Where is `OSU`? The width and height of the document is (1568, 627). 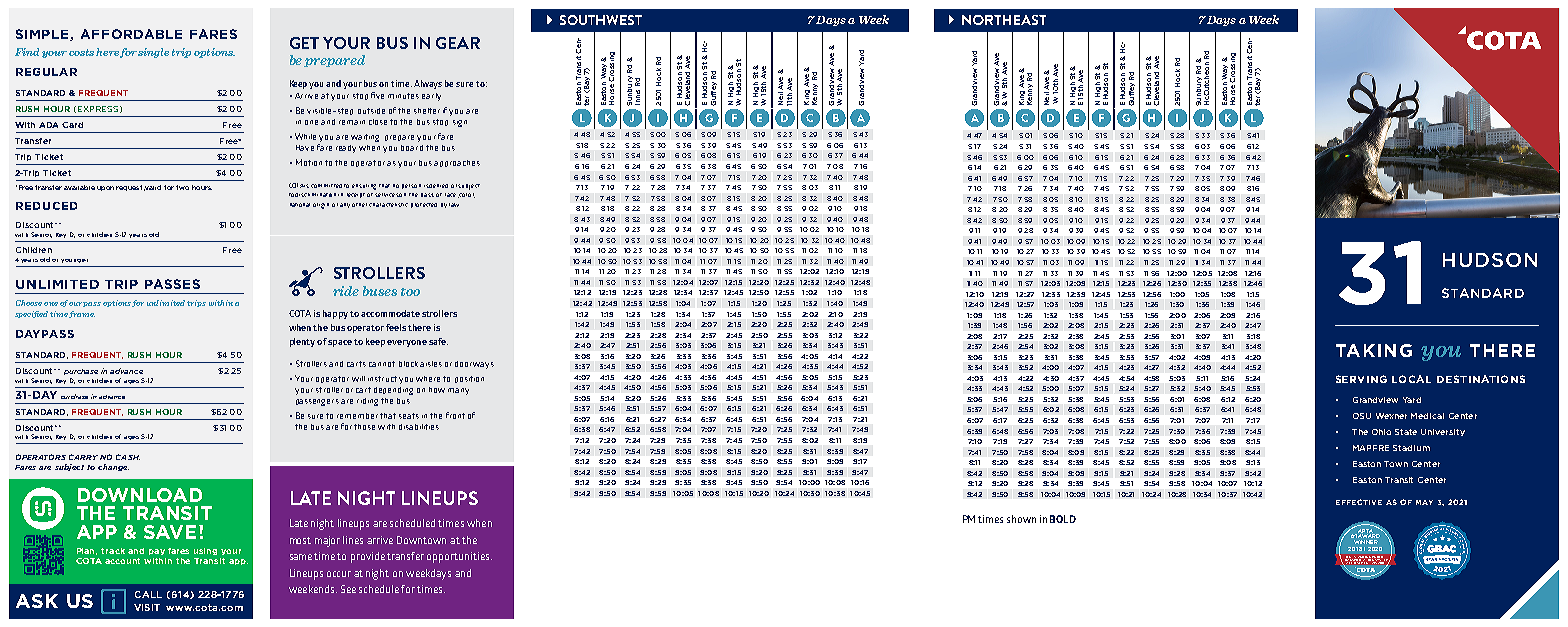 OSU is located at coordinates (1362, 416).
